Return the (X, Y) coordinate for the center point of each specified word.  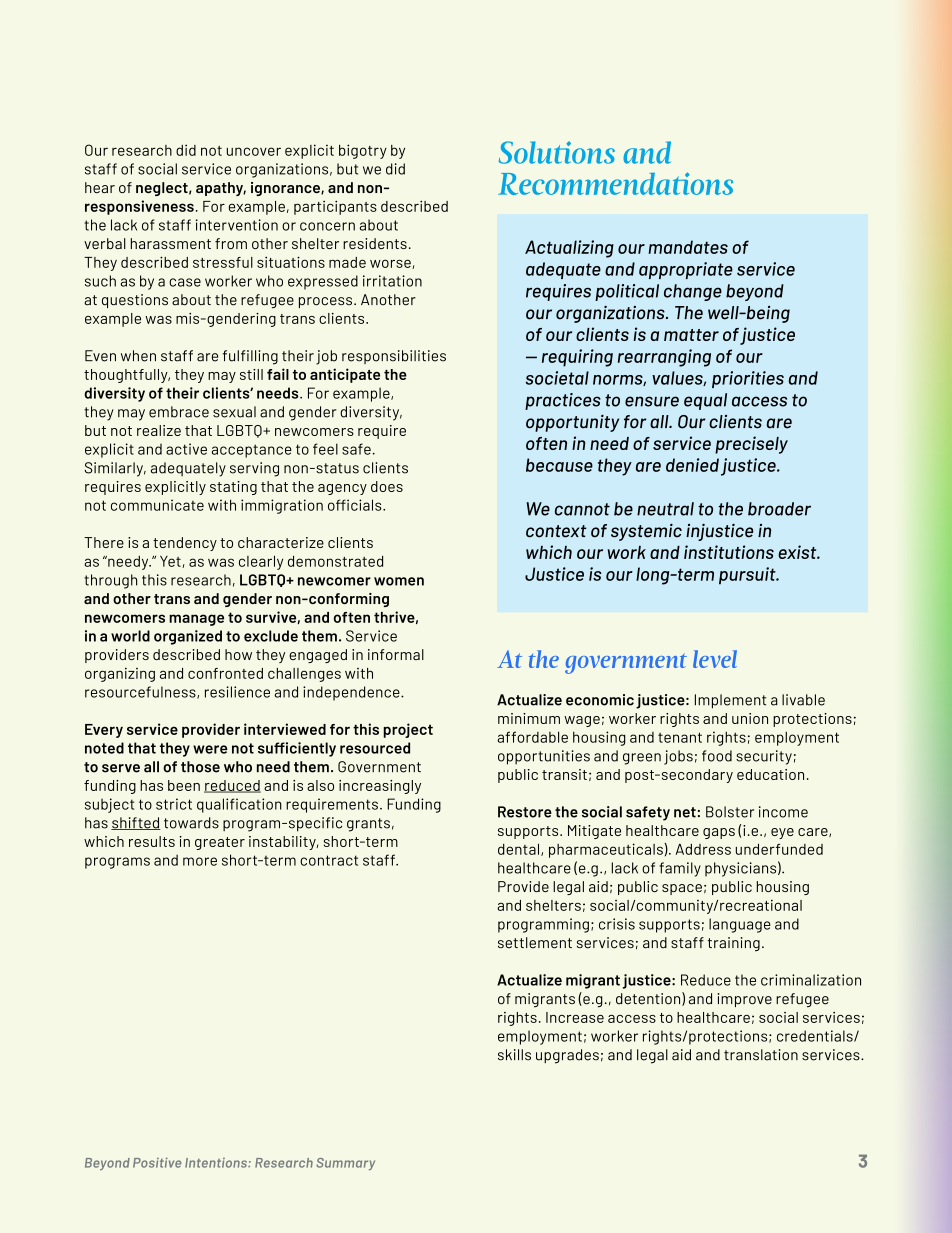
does (387, 486)
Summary (345, 1164)
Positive (157, 1162)
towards (191, 823)
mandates (688, 247)
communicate (157, 505)
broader (779, 509)
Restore (525, 812)
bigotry (363, 151)
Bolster (730, 812)
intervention (237, 225)
